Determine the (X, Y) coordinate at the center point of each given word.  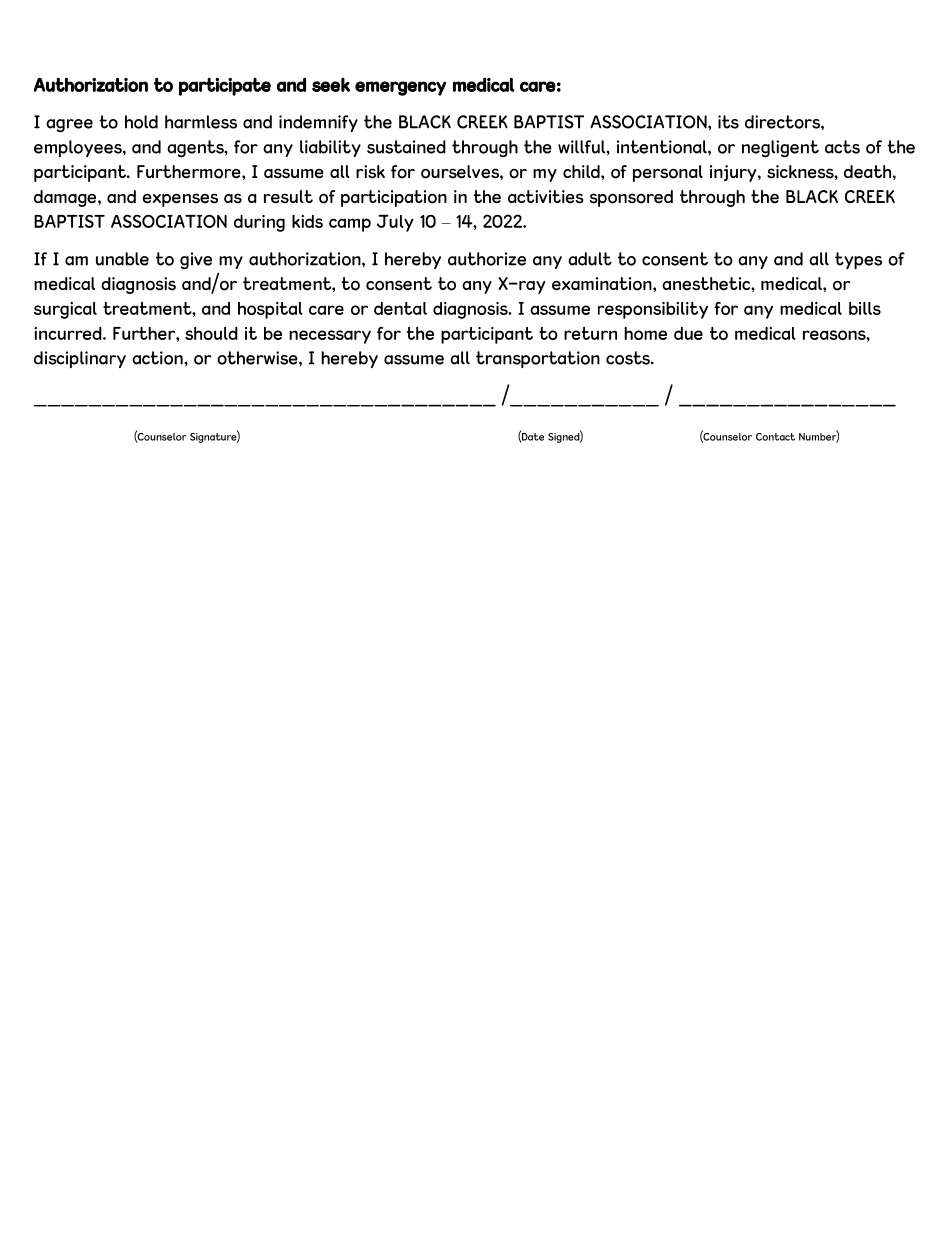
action (158, 358)
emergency (400, 88)
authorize (487, 259)
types (858, 260)
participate (225, 87)
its (728, 122)
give (196, 261)
